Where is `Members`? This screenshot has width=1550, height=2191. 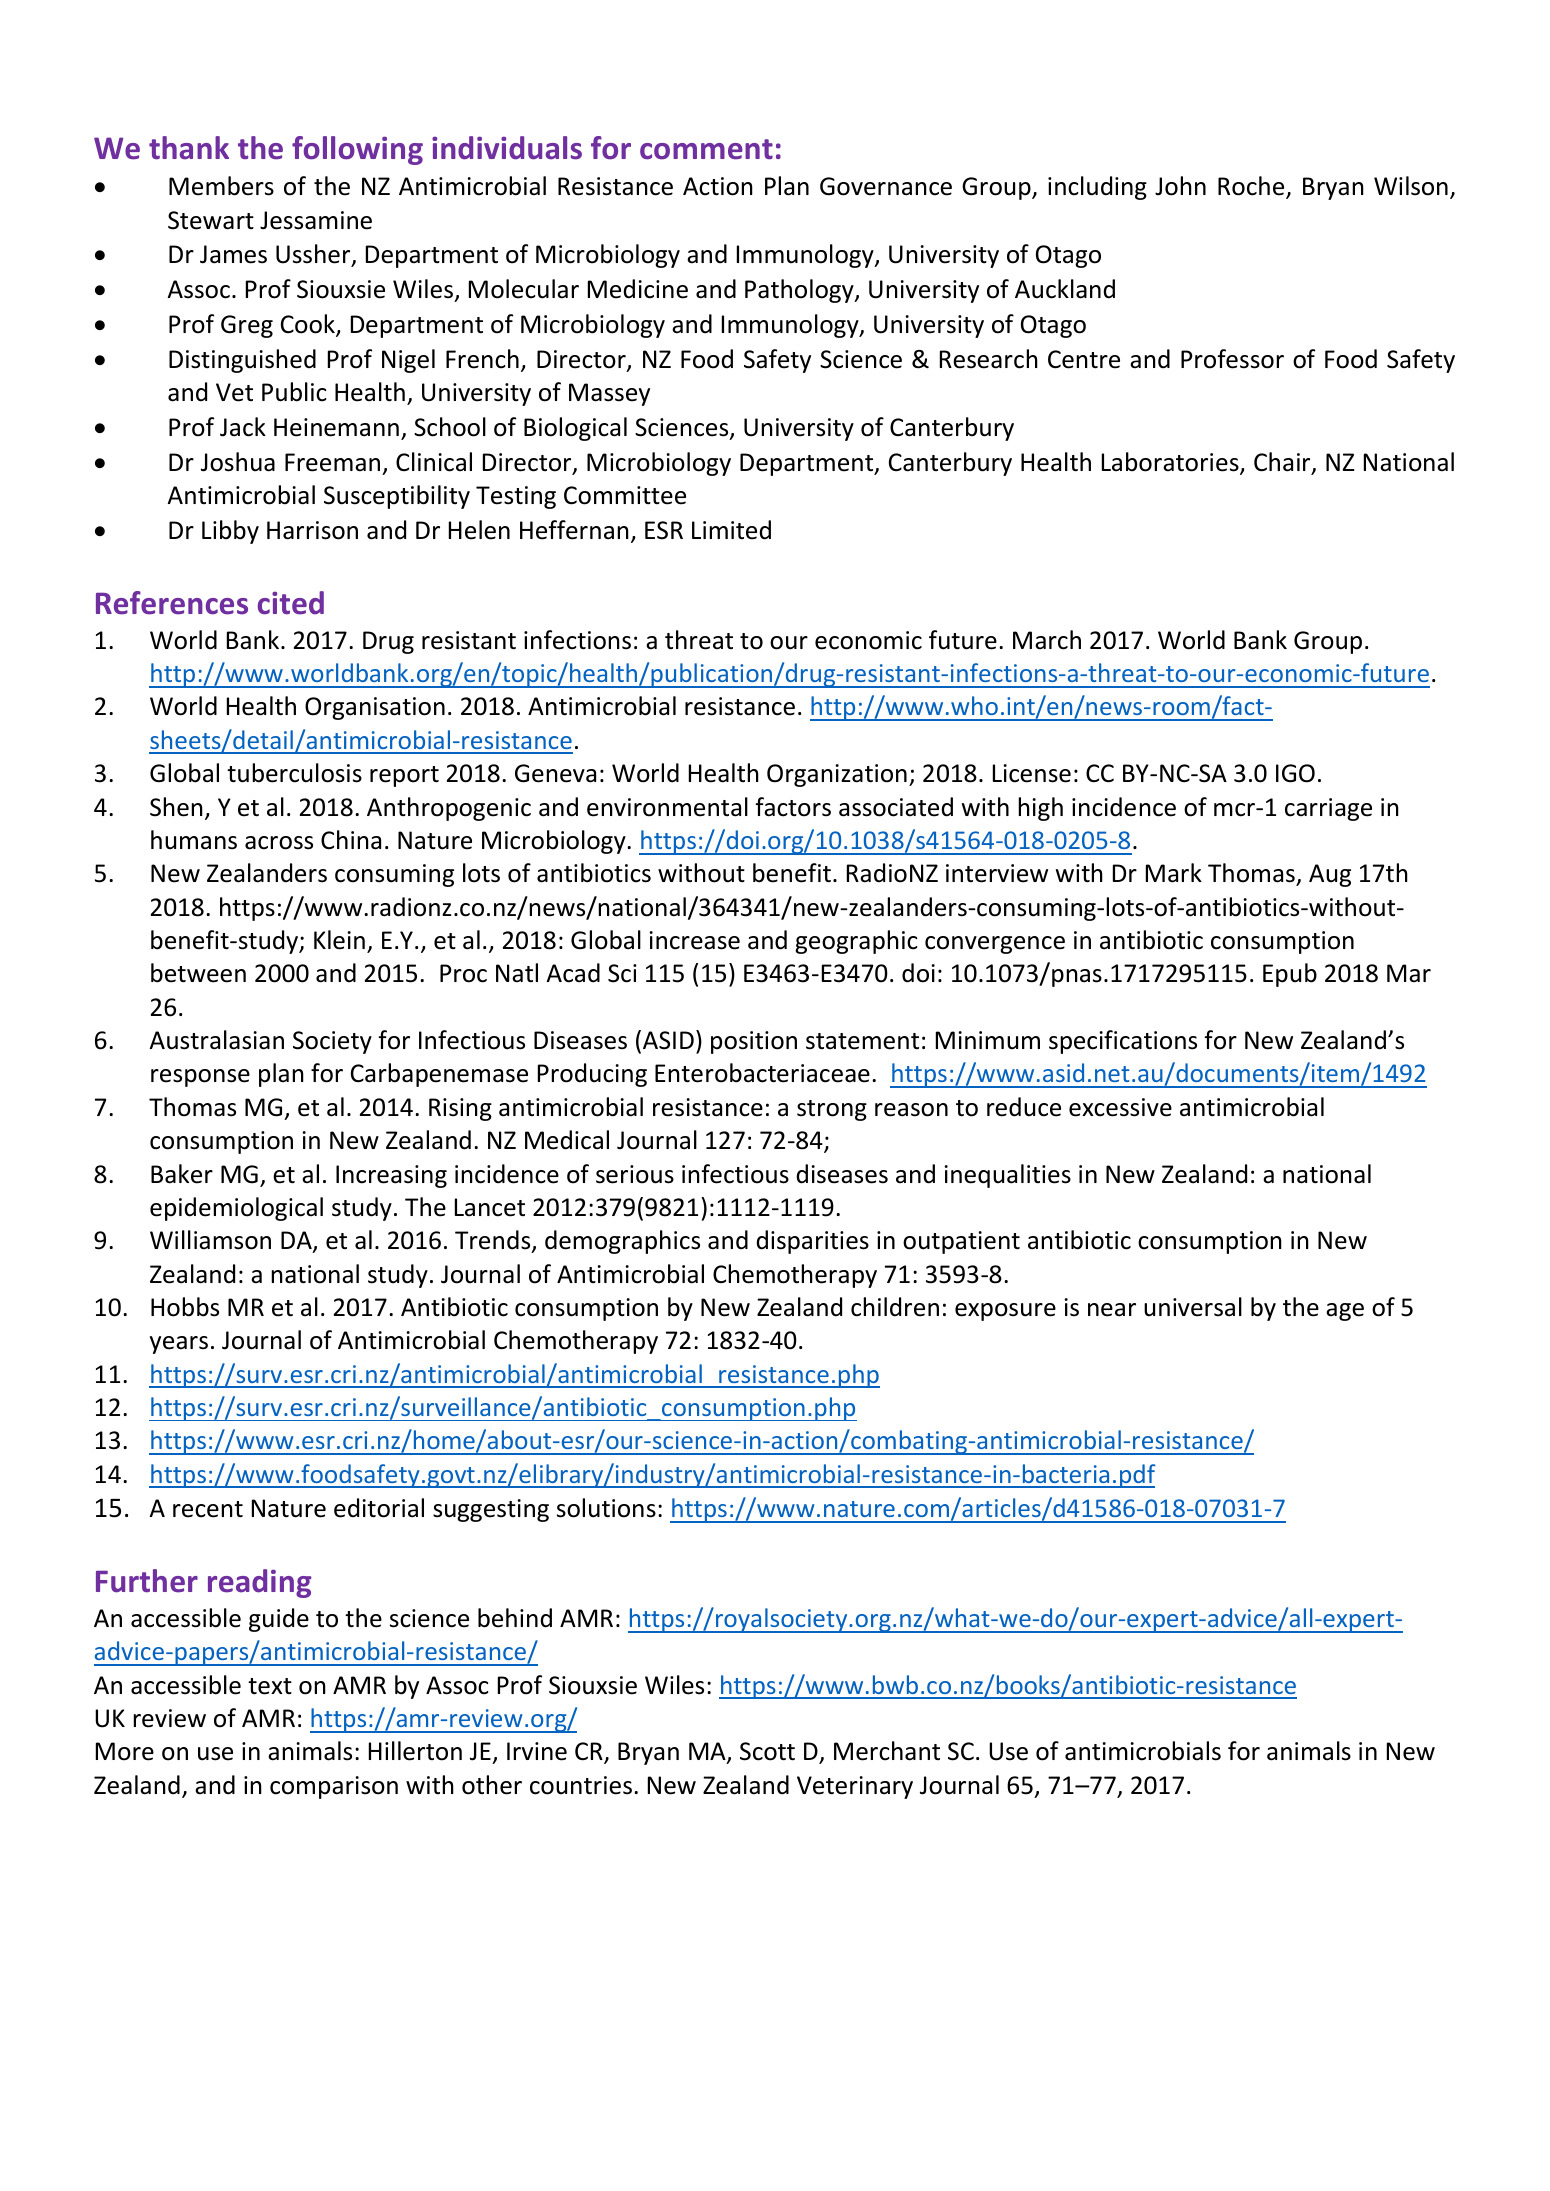 Members is located at coordinates (221, 186).
